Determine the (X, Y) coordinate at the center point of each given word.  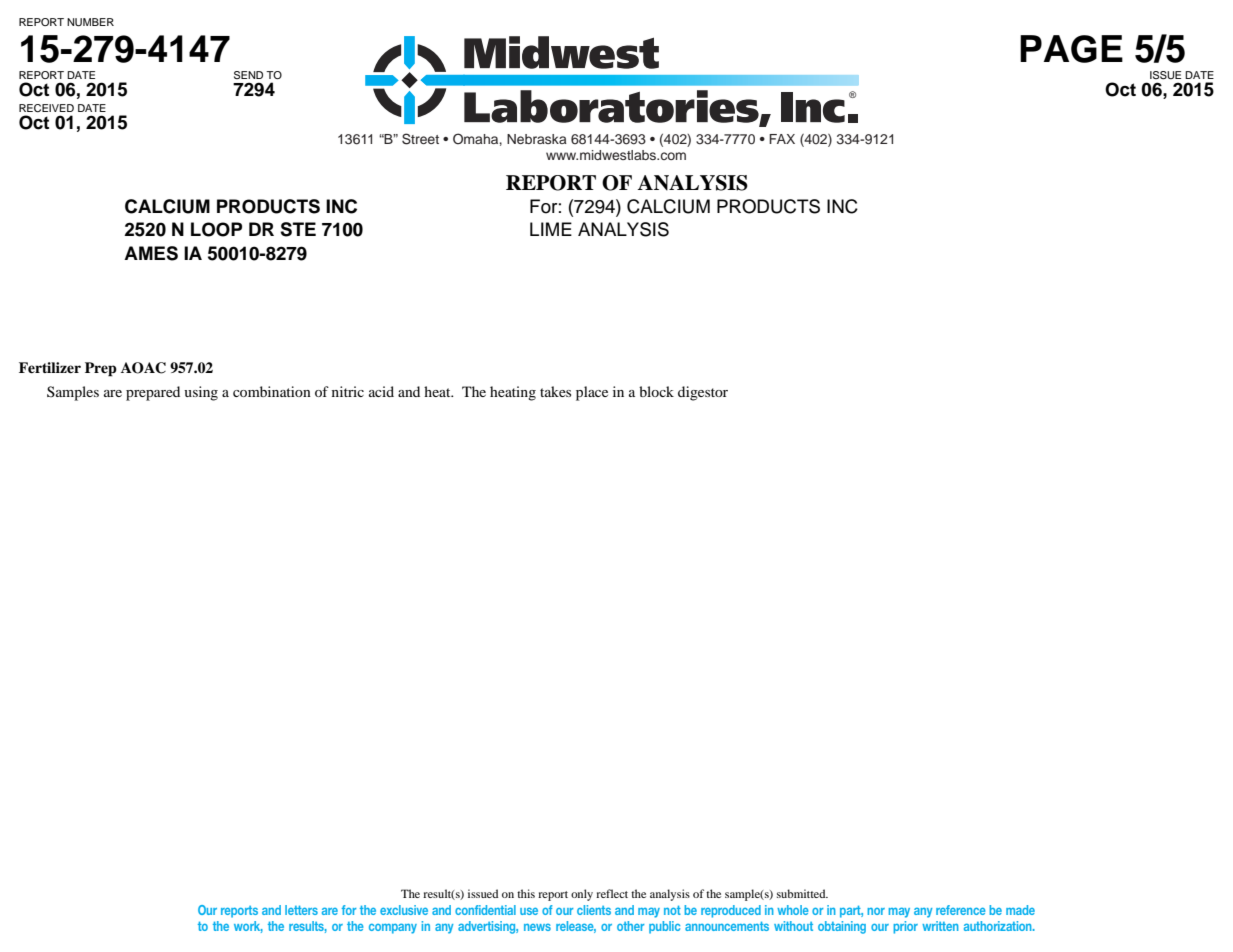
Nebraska (537, 139)
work (248, 927)
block (656, 391)
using (201, 393)
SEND (248, 75)
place (592, 393)
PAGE (1071, 49)
